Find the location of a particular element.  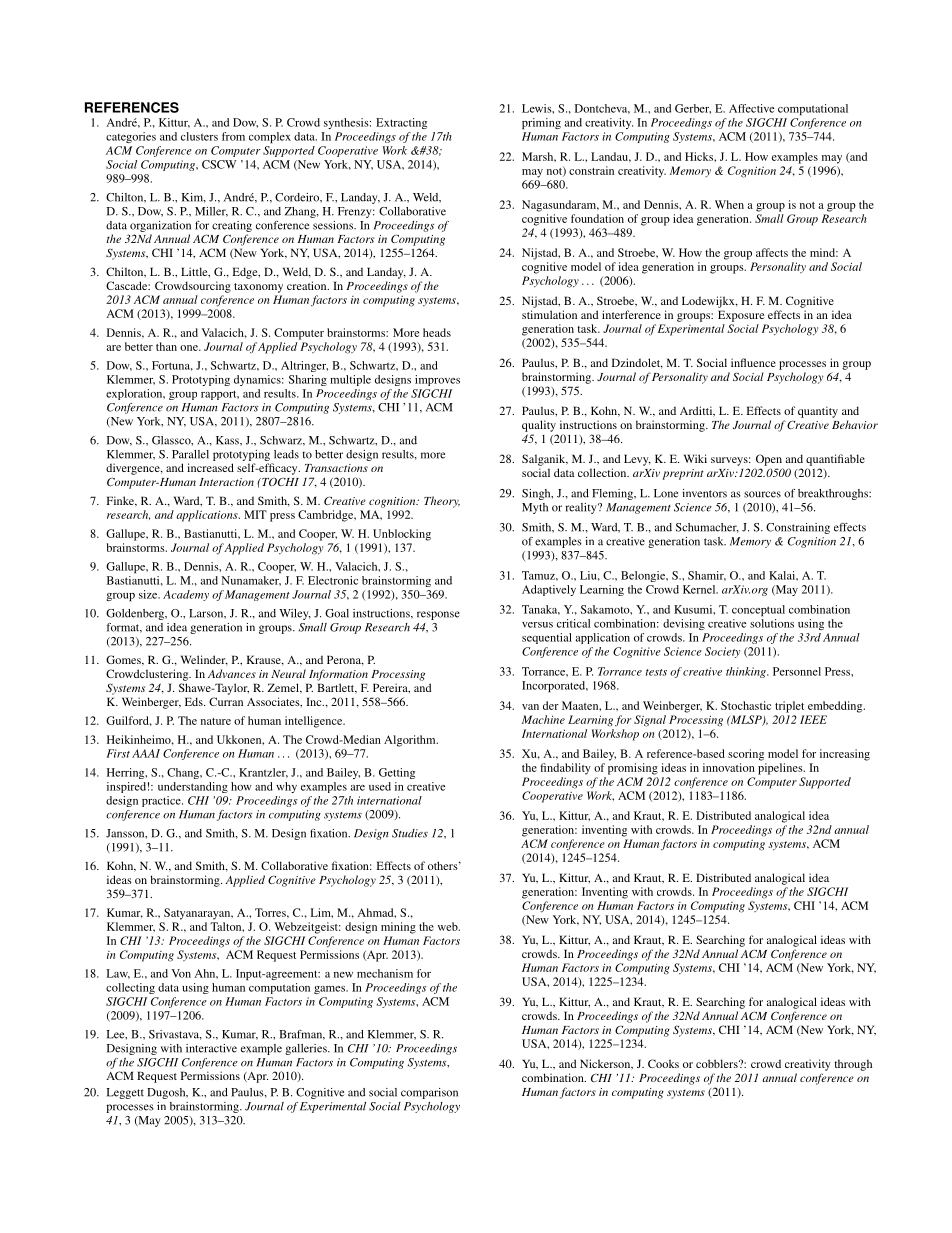

response is located at coordinates (438, 615).
